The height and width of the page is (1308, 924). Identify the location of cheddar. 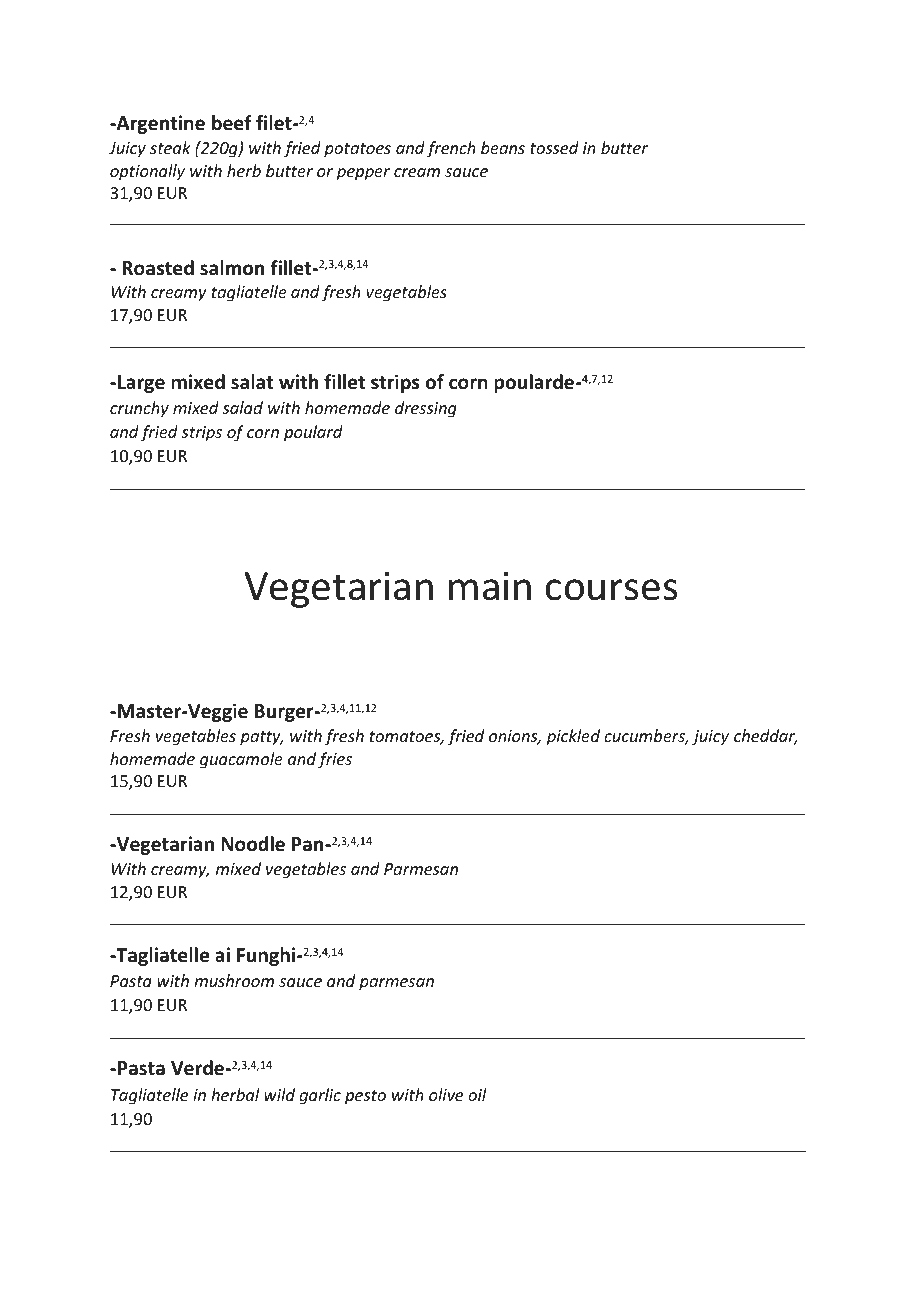
(766, 737).
